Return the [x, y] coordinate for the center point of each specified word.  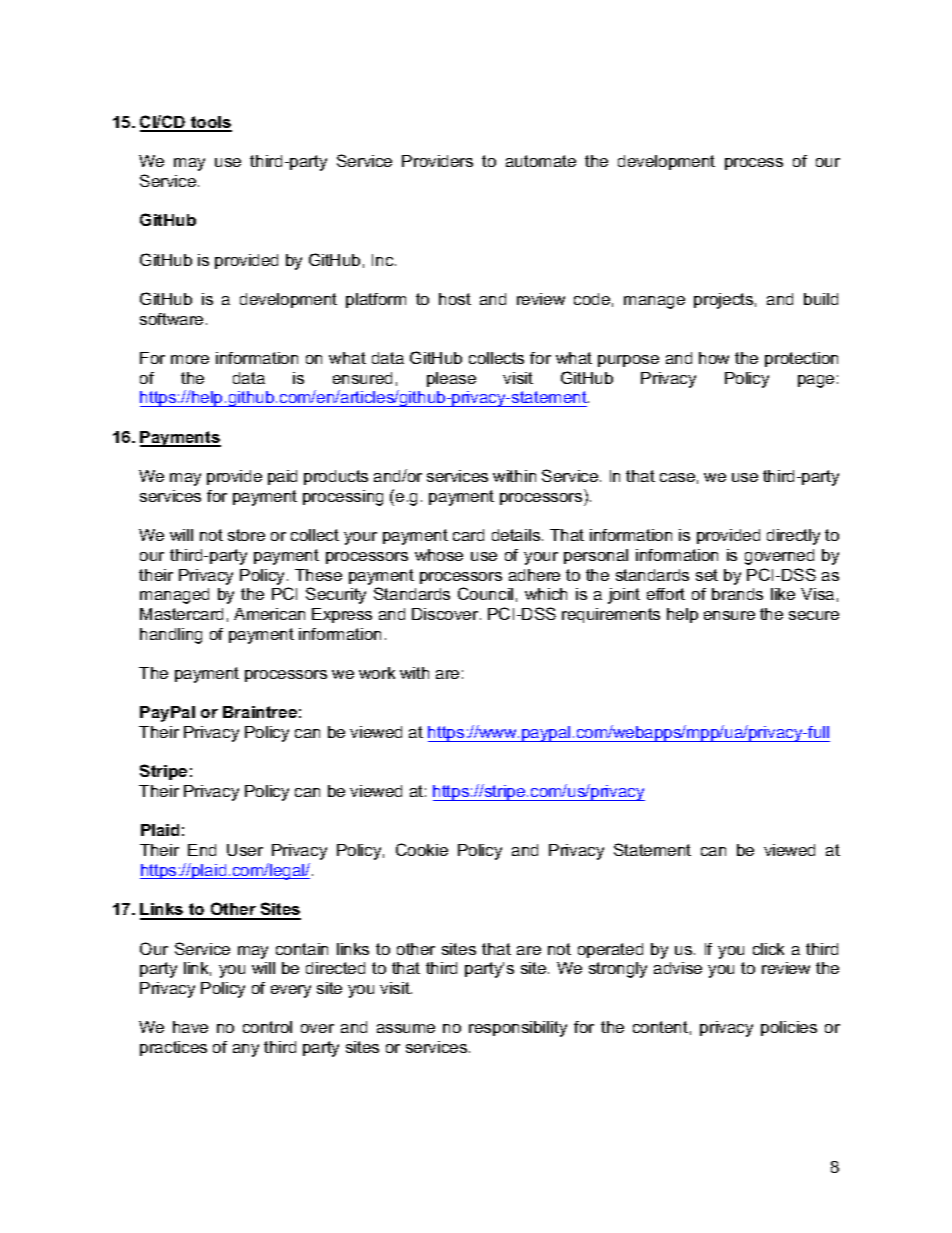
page [816, 381]
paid [282, 477]
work [377, 673]
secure [814, 615]
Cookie [422, 849]
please [451, 379]
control [267, 1027]
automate [541, 161]
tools [210, 123]
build [821, 299]
